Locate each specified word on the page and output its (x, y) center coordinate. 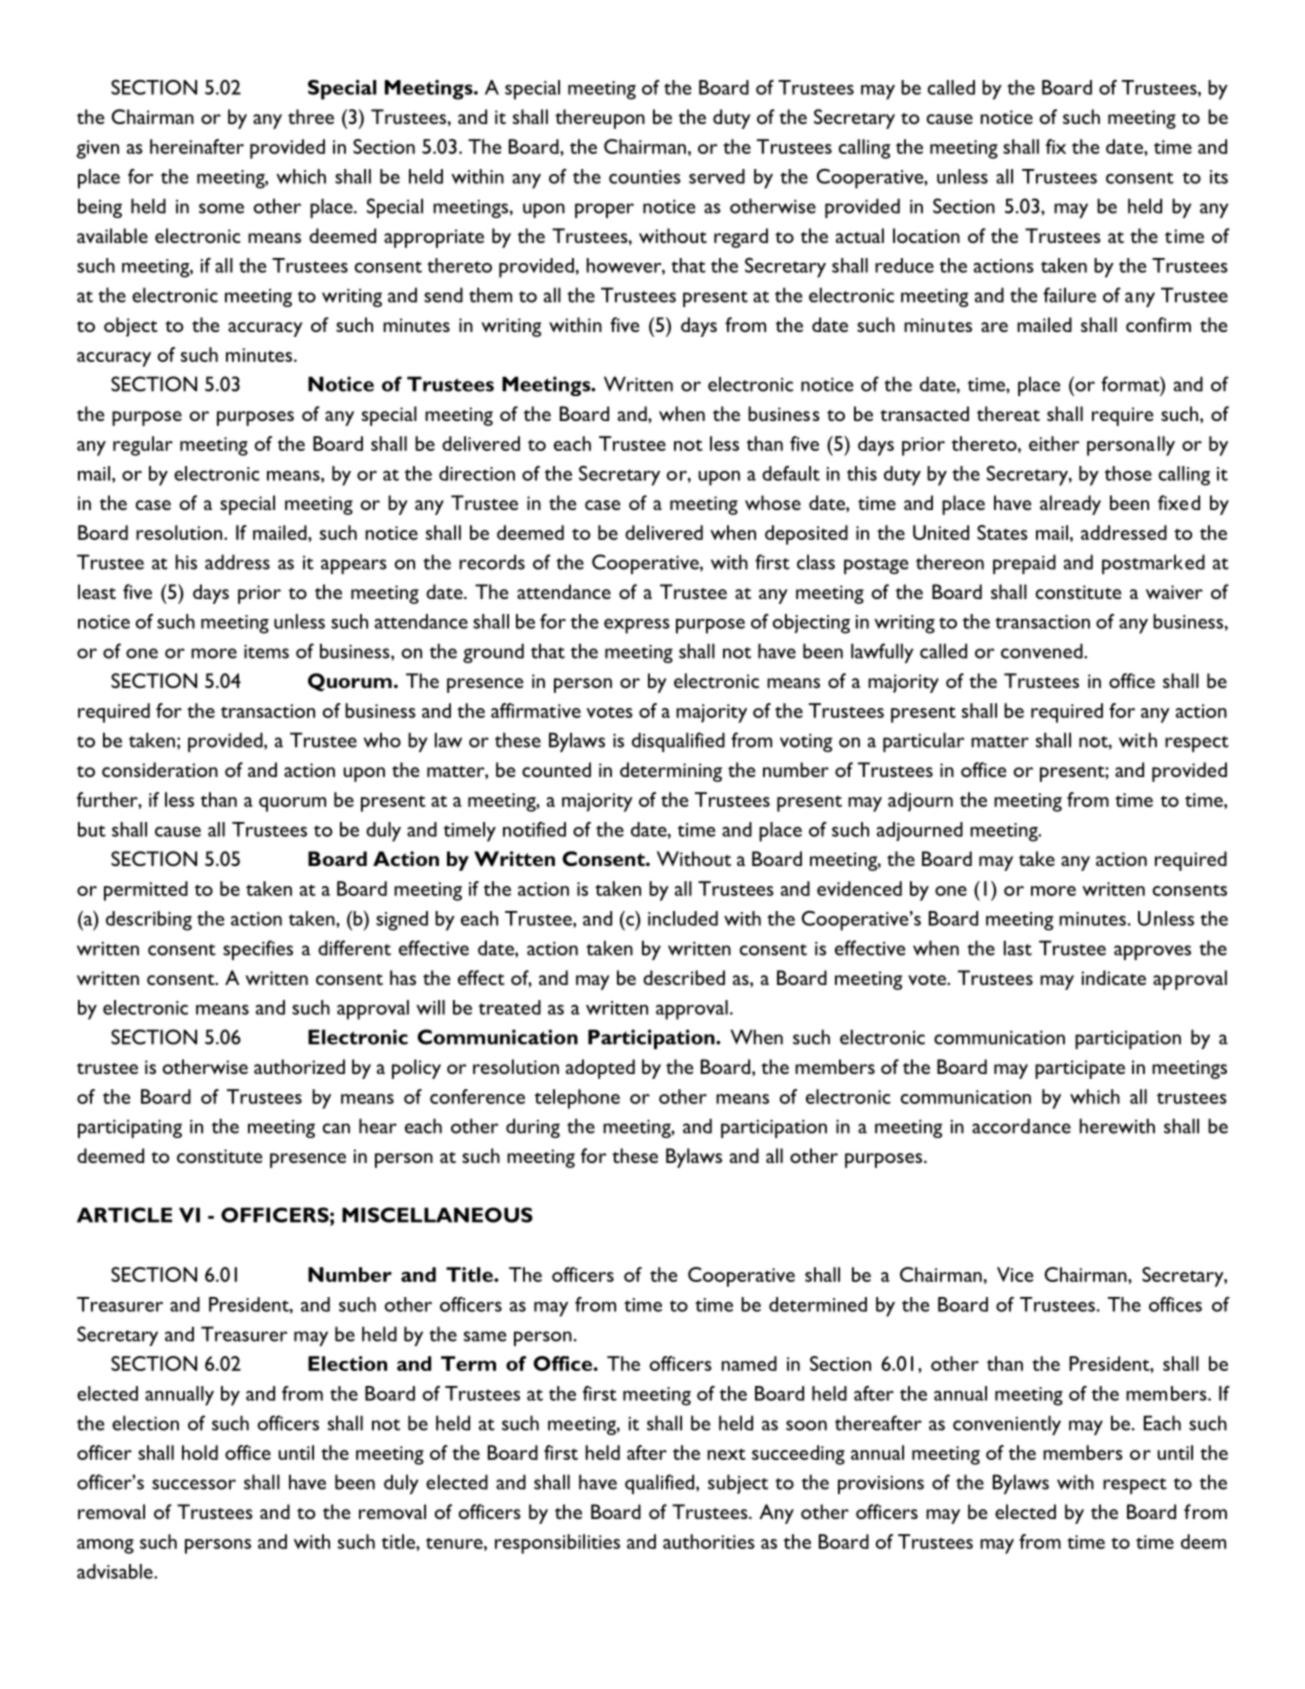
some (221, 208)
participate (1080, 1069)
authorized (299, 1066)
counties (645, 177)
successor (194, 1484)
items (266, 651)
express (637, 626)
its (1219, 177)
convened (1043, 651)
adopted (600, 1069)
